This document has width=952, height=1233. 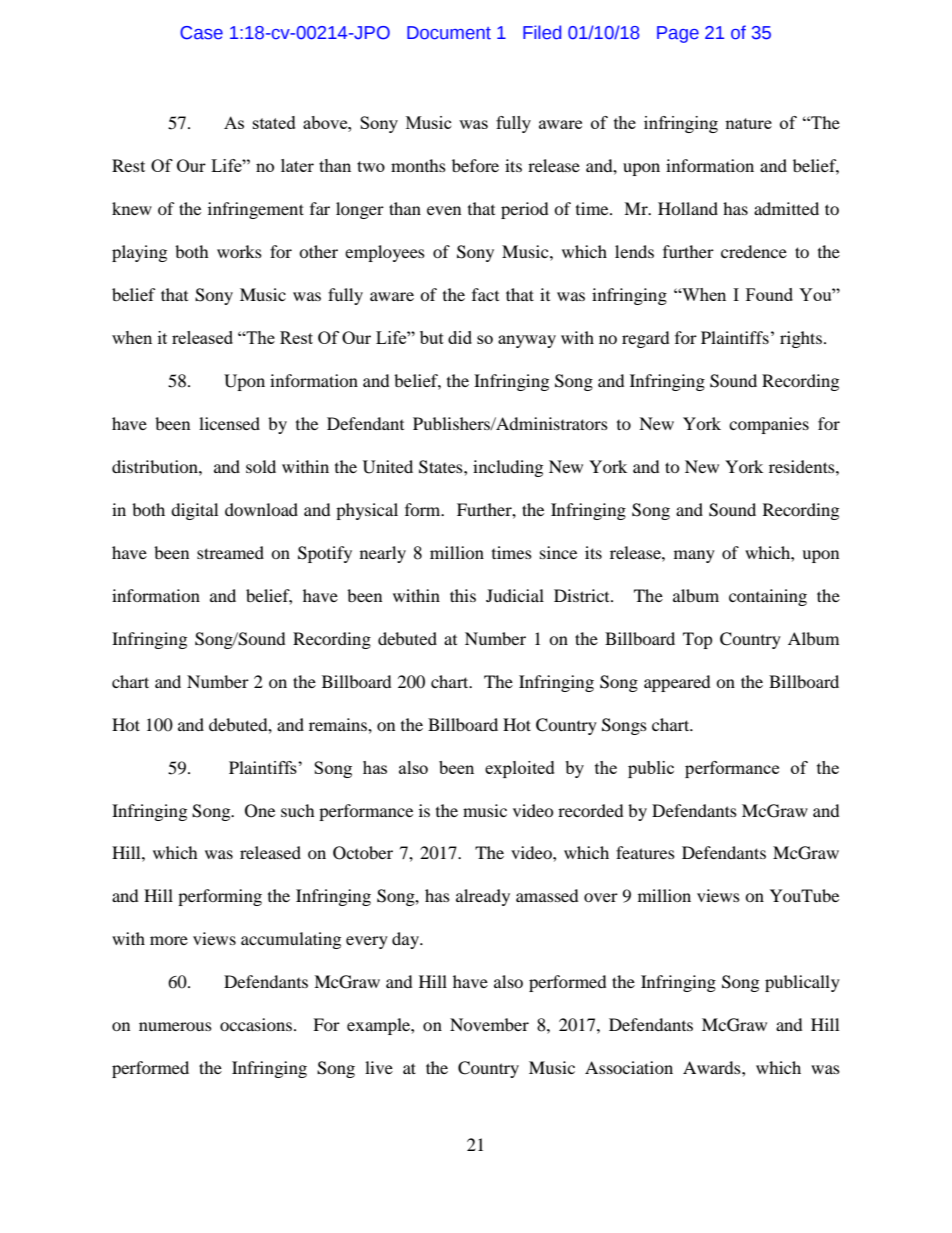 I want to click on November, so click(x=489, y=1024).
